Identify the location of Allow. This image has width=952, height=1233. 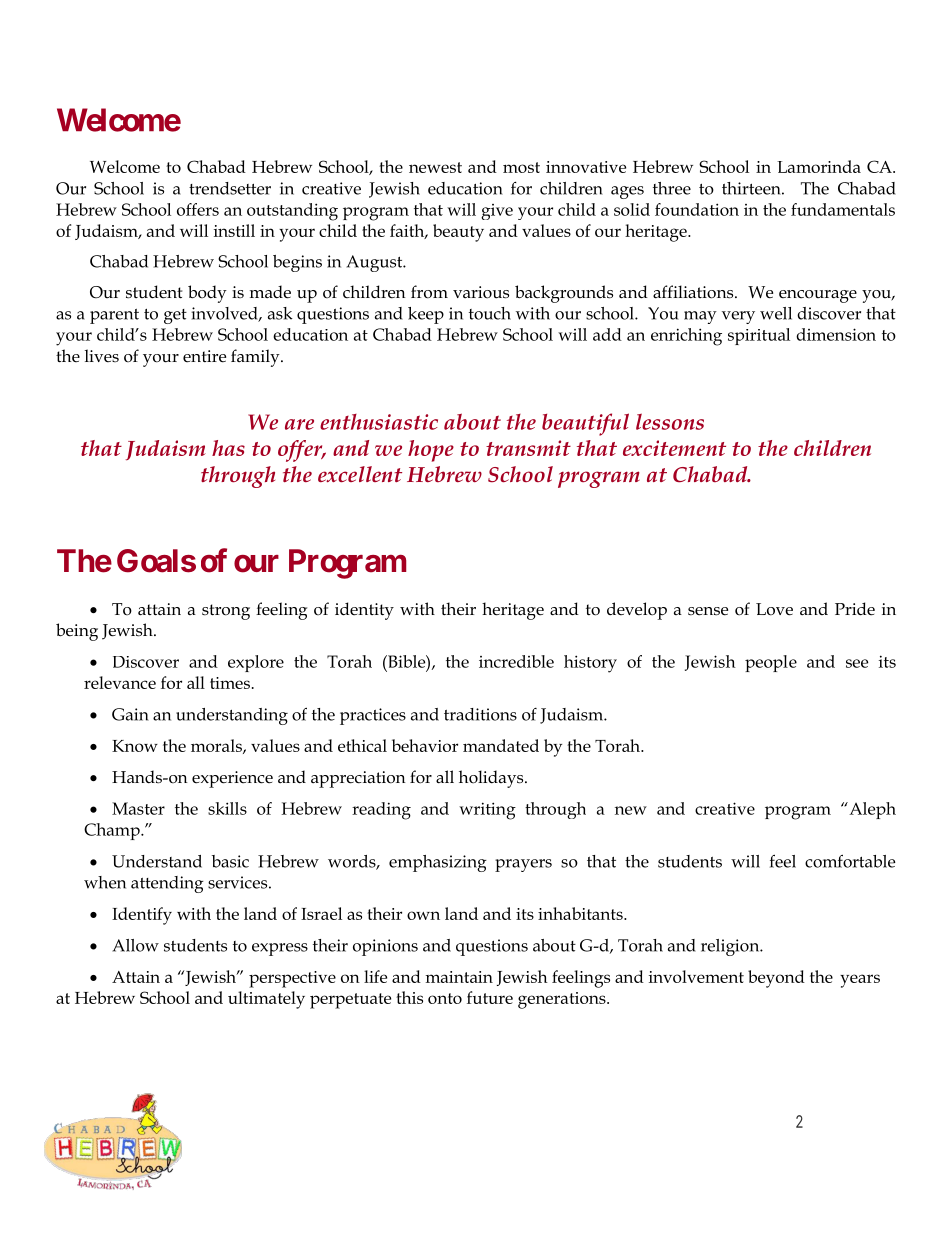
(135, 945).
